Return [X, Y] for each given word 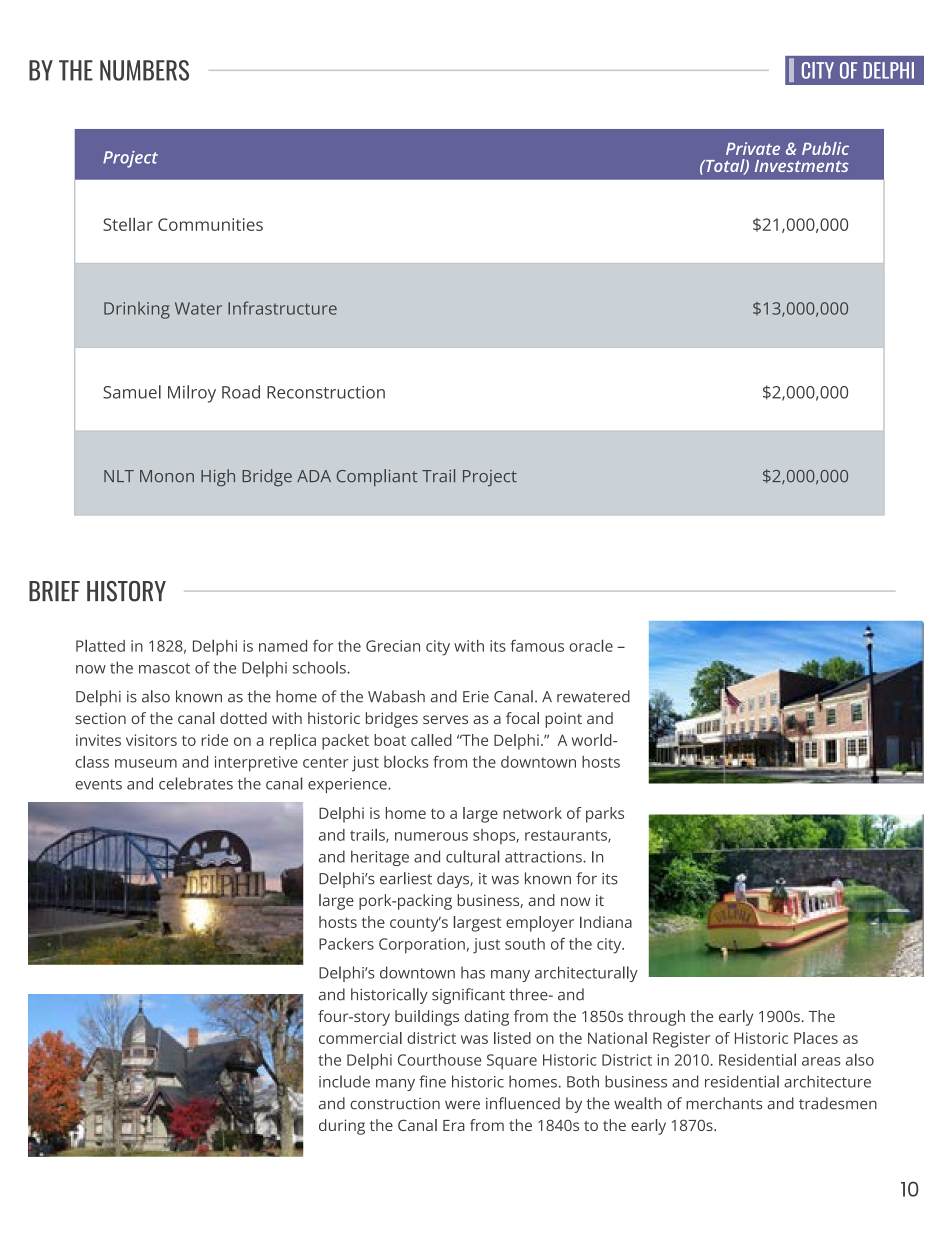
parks [605, 815]
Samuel [132, 392]
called [431, 740]
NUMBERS [144, 70]
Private [753, 148]
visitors [151, 740]
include [344, 1081]
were [462, 1105]
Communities [210, 224]
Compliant [377, 477]
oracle [591, 646]
